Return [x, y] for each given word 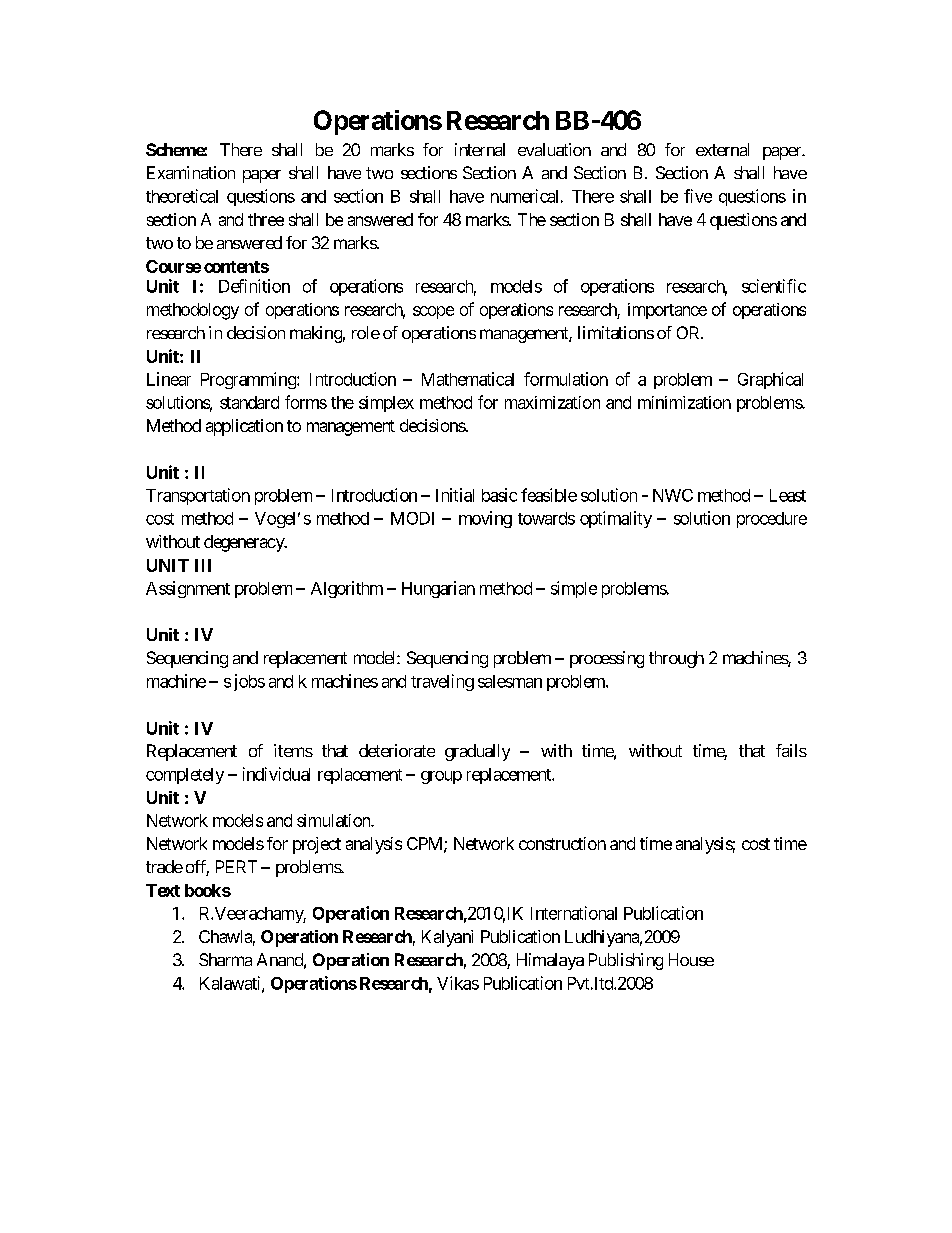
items [293, 750]
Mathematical [468, 379]
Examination [191, 172]
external [722, 149]
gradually [477, 752]
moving [485, 519]
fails [791, 750]
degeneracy [245, 543]
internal [480, 149]
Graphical [770, 380]
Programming [249, 380]
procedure [772, 520]
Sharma [225, 959]
